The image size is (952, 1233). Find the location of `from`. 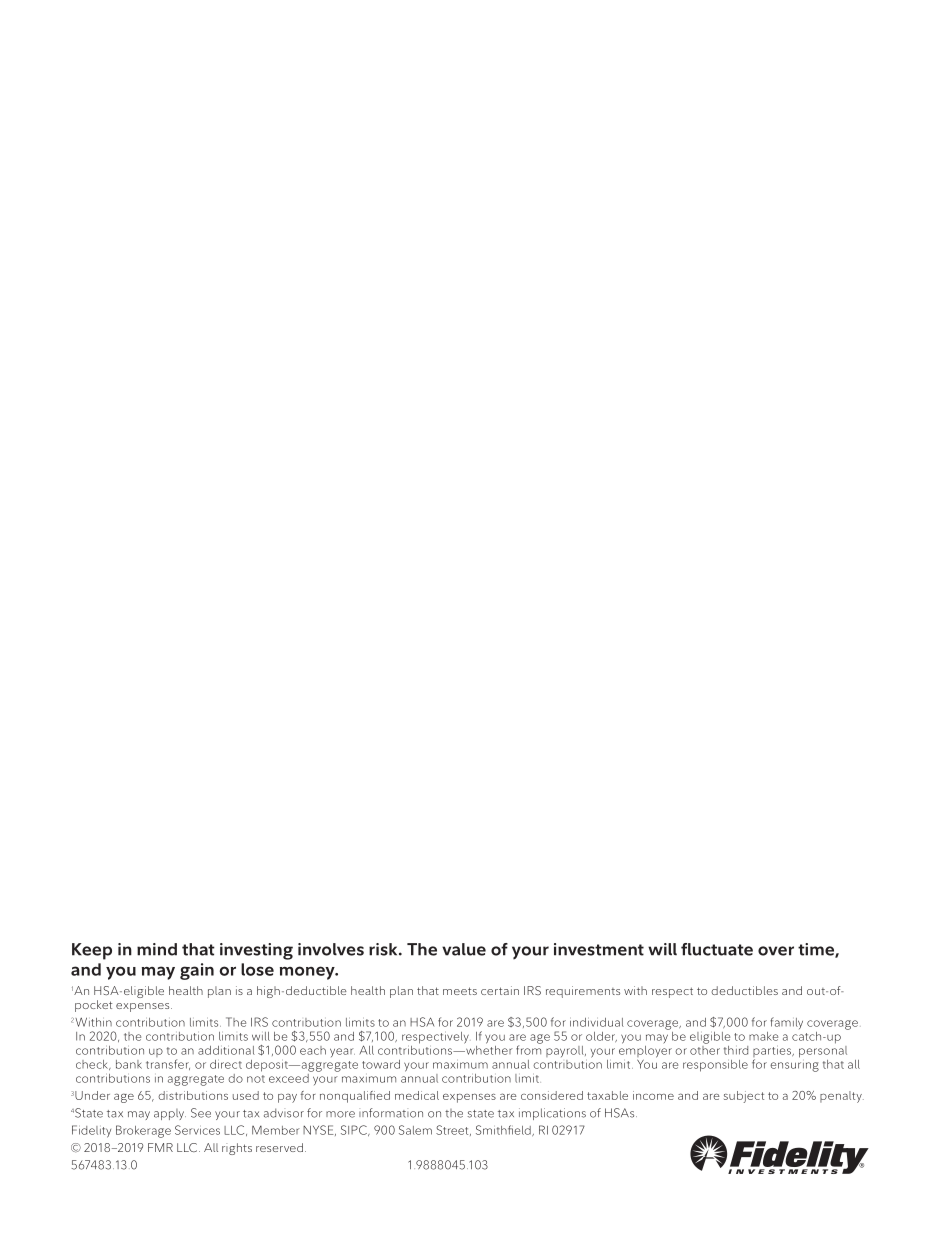

from is located at coordinates (529, 1049).
